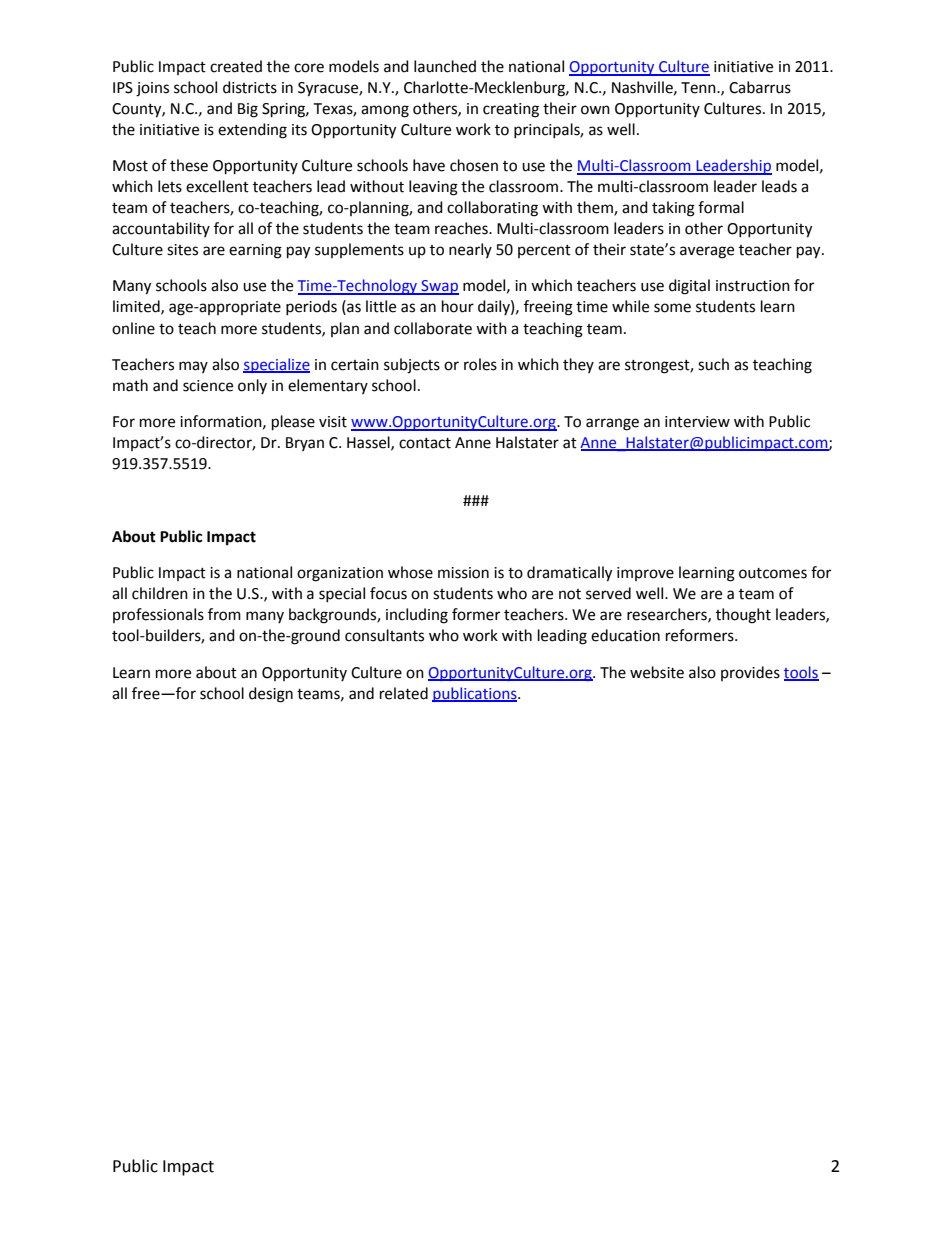  What do you see at coordinates (271, 695) in the document?
I see `design` at bounding box center [271, 695].
